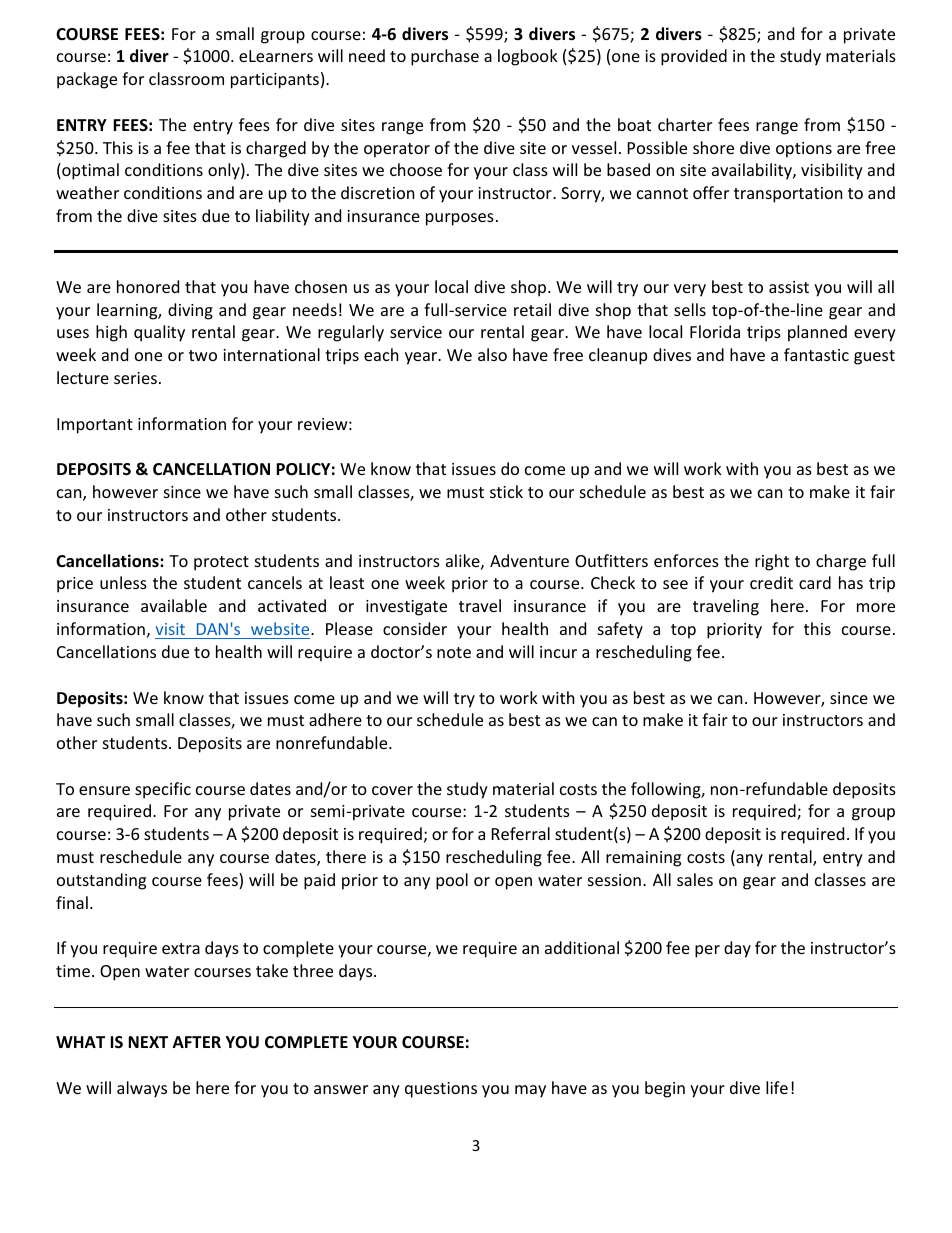 The height and width of the document is (1233, 952). I want to click on life, so click(777, 1087).
